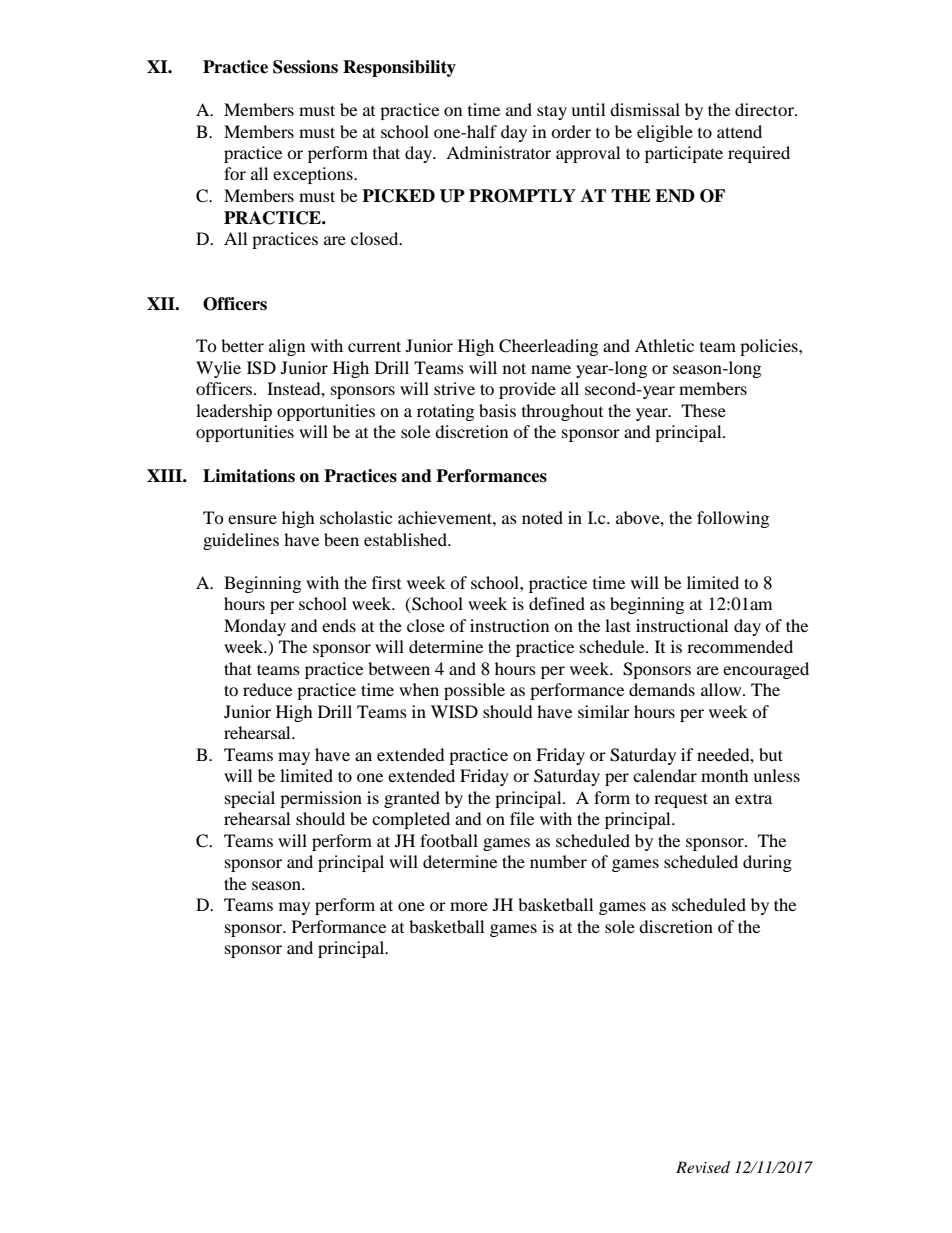  What do you see at coordinates (469, 906) in the screenshot?
I see `more` at bounding box center [469, 906].
